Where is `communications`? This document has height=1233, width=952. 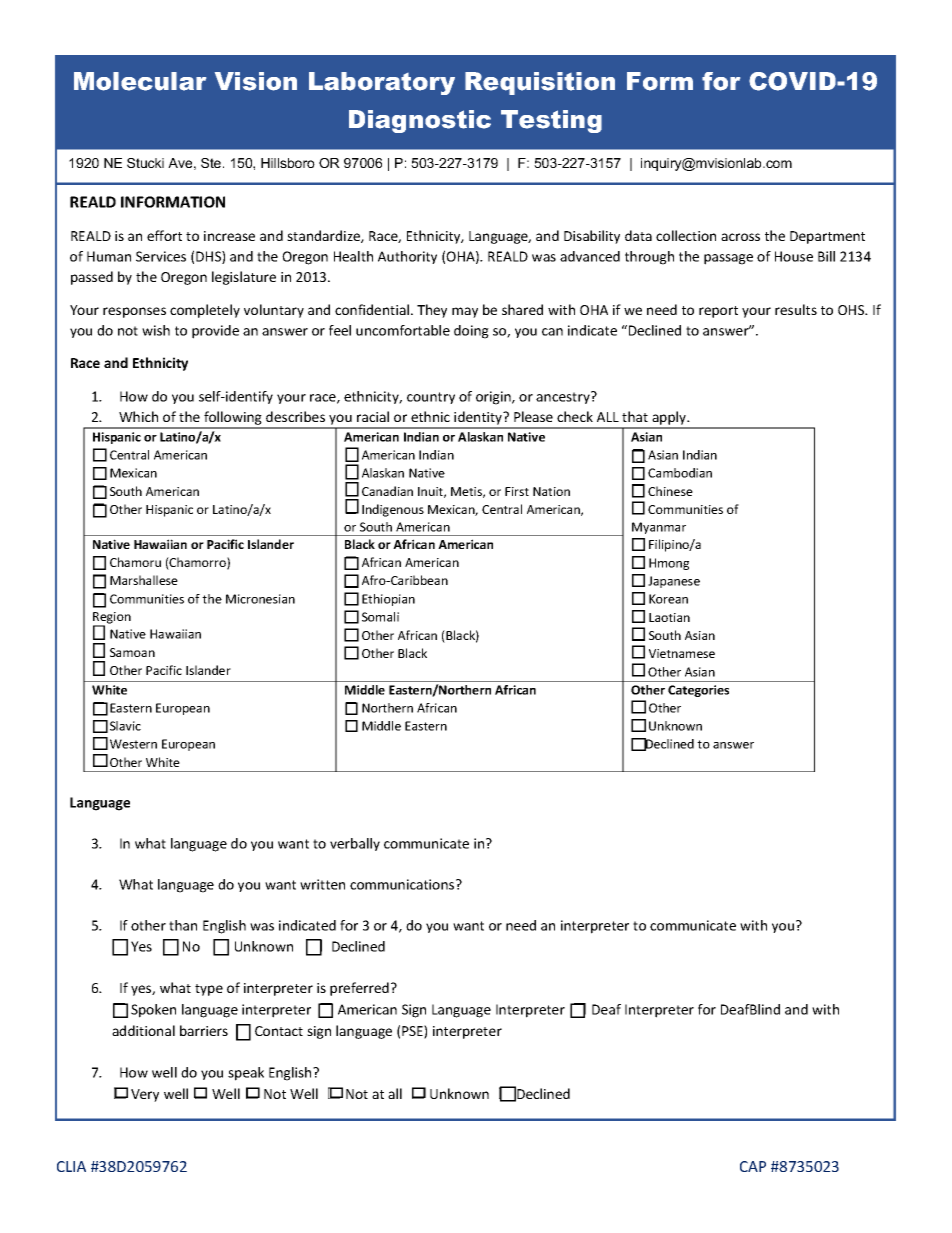 communications is located at coordinates (403, 884).
